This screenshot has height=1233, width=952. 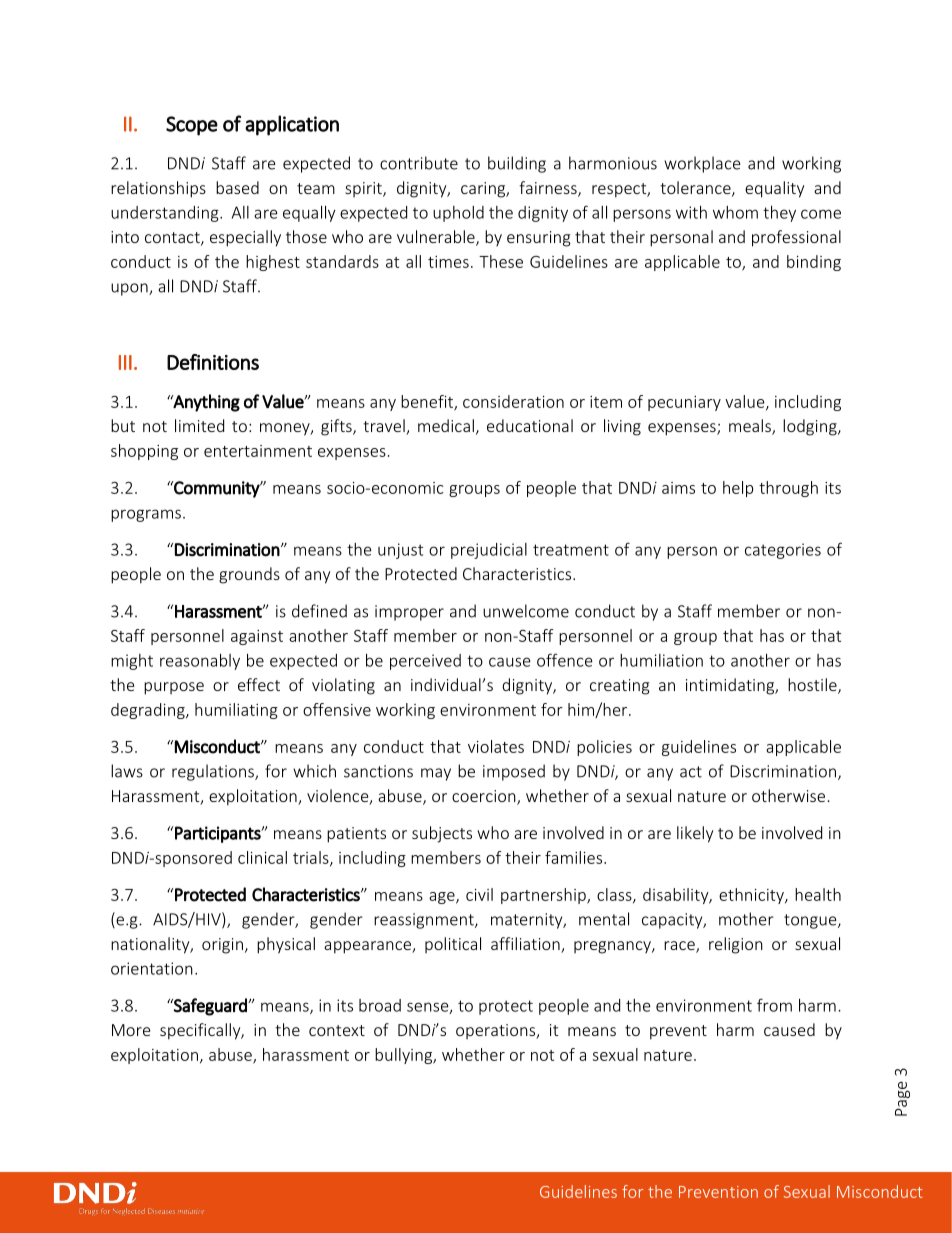 What do you see at coordinates (702, 164) in the screenshot?
I see `workplace` at bounding box center [702, 164].
